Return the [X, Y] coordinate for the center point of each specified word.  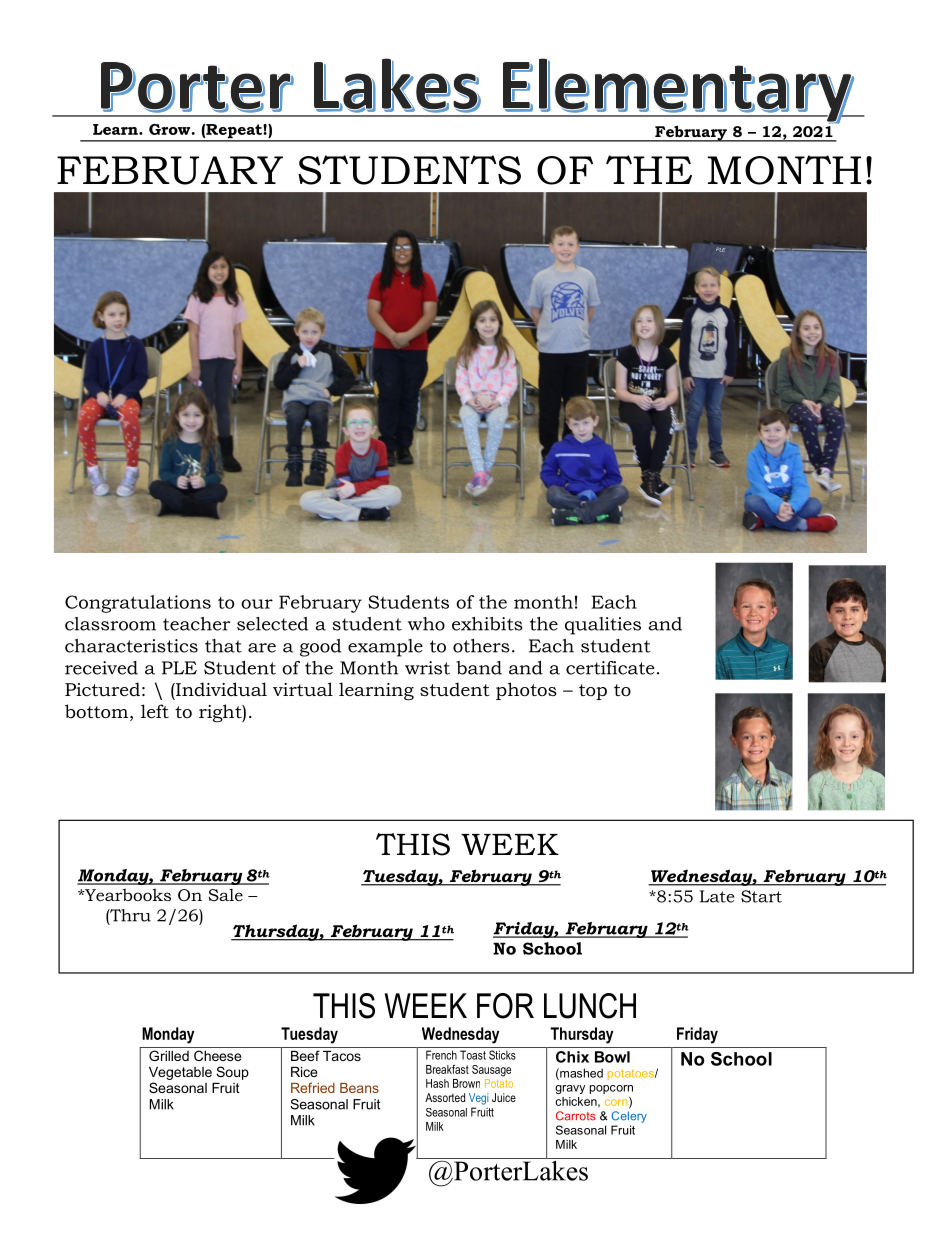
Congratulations [138, 604]
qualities [603, 626]
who [426, 624]
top [593, 692]
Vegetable [180, 1073]
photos [526, 691]
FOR [505, 1006]
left [155, 711]
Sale [226, 895]
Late [717, 896]
